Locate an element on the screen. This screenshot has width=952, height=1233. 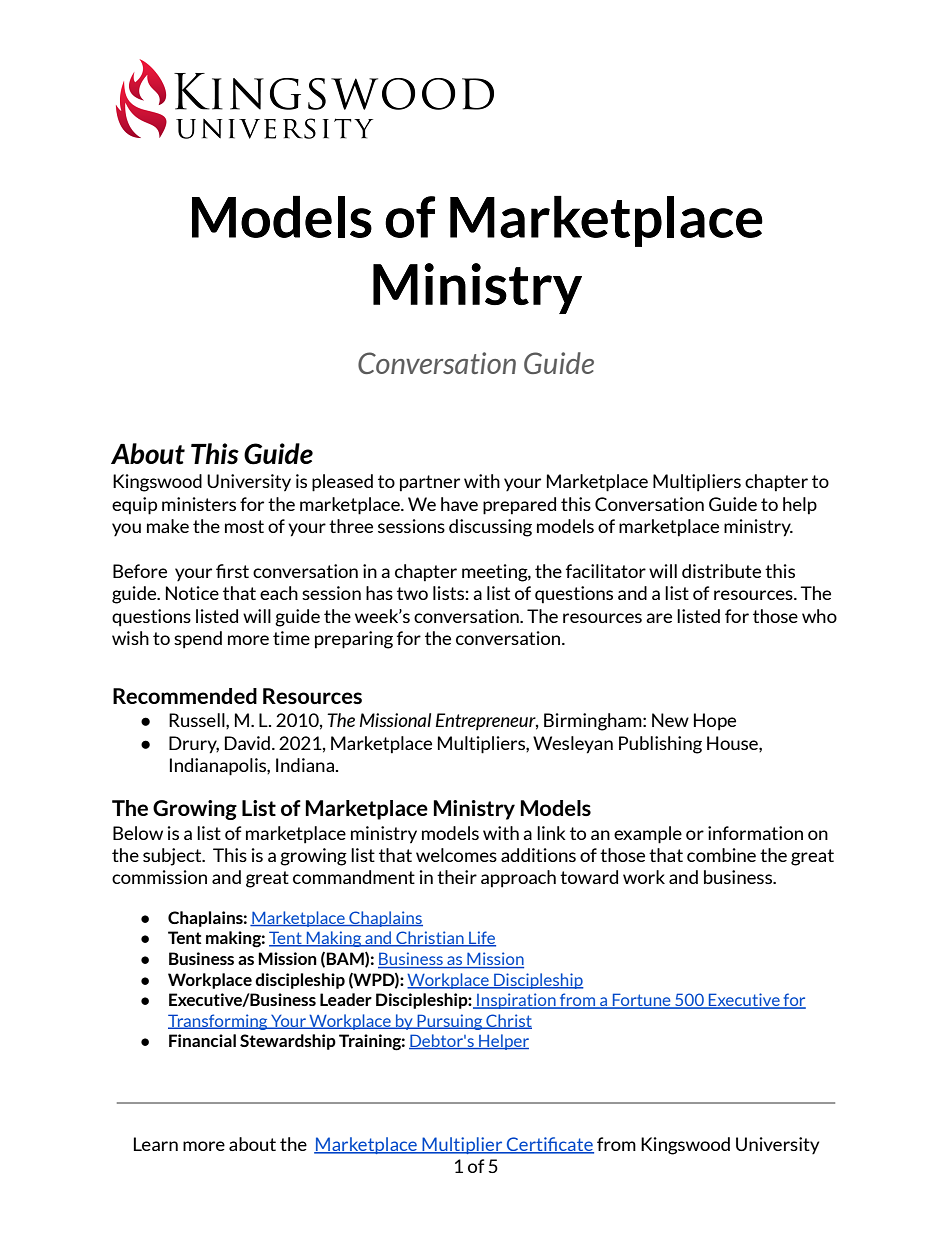
information is located at coordinates (755, 833).
